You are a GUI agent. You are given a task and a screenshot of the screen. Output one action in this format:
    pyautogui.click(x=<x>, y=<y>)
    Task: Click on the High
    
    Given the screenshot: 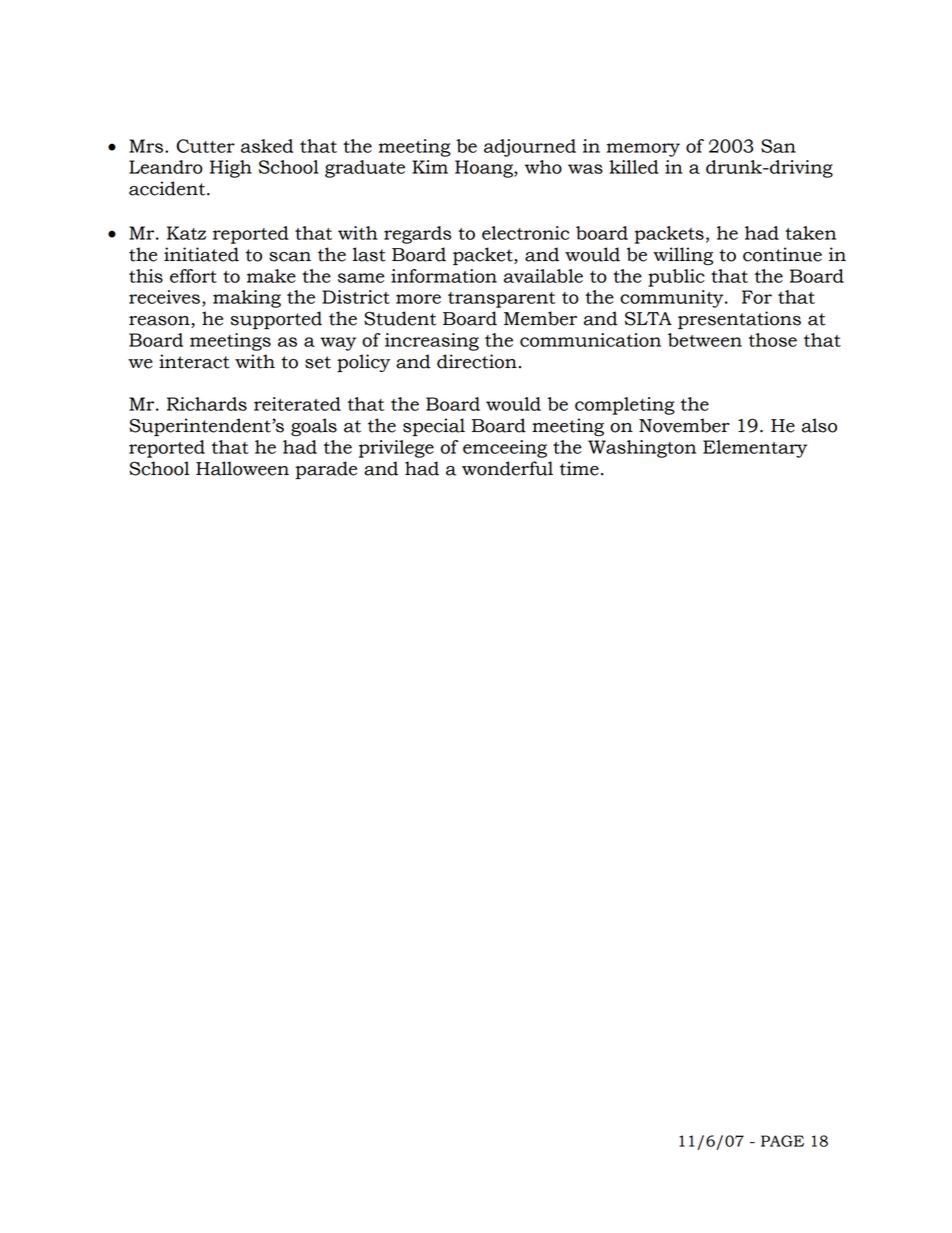 What is the action you would take?
    pyautogui.click(x=231, y=169)
